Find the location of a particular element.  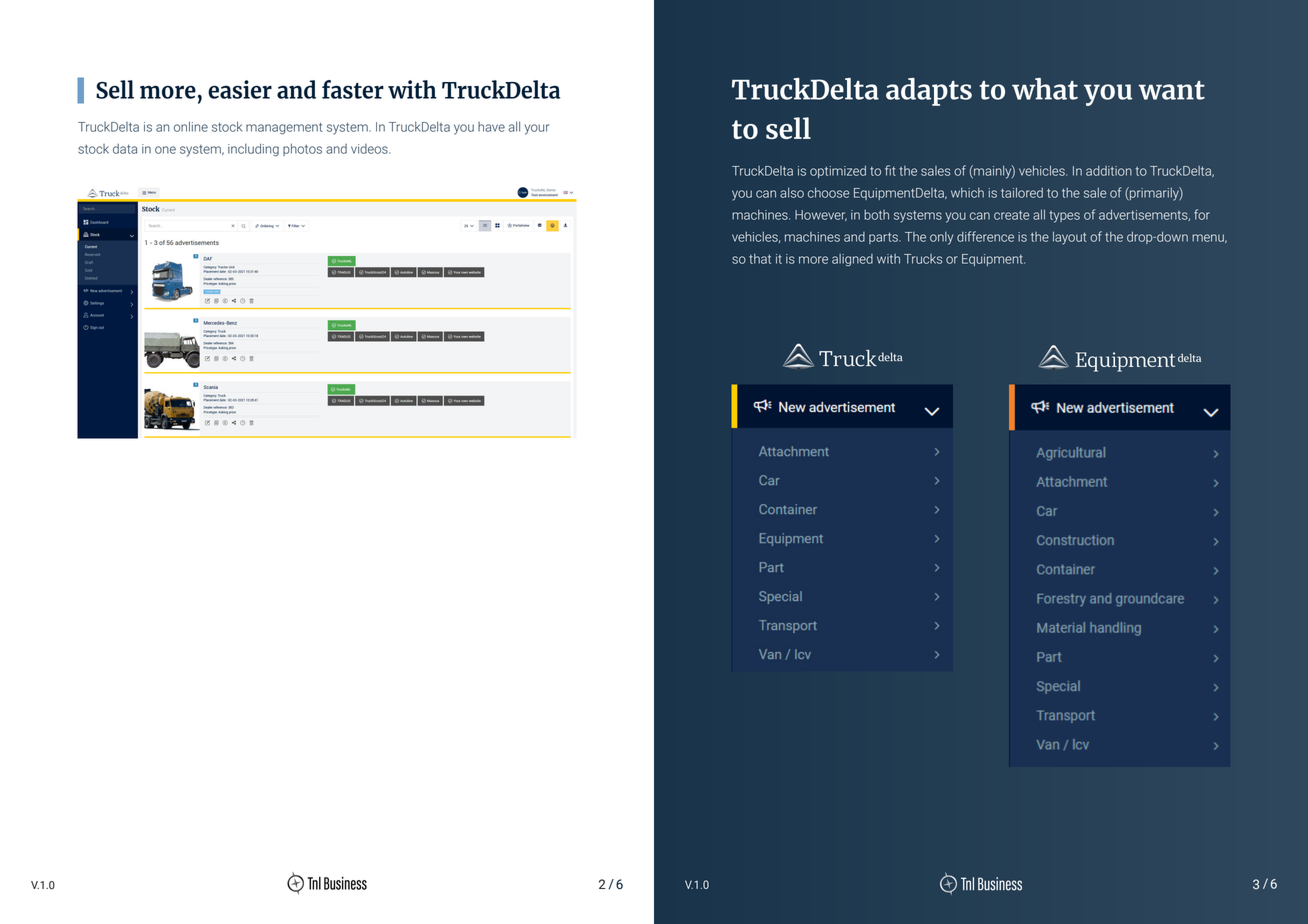

including is located at coordinates (253, 150).
